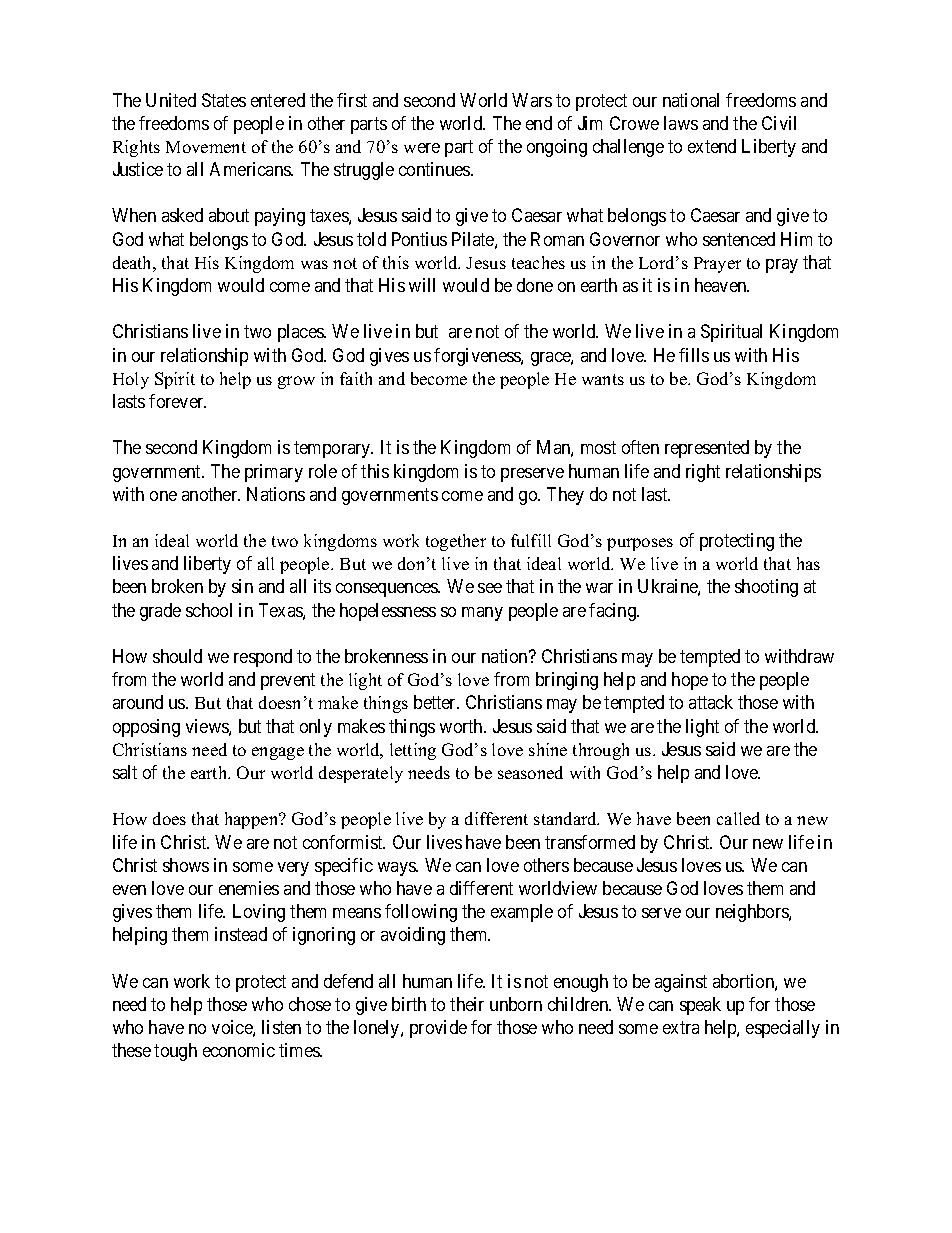 The image size is (952, 1233). I want to click on economic, so click(239, 1050).
